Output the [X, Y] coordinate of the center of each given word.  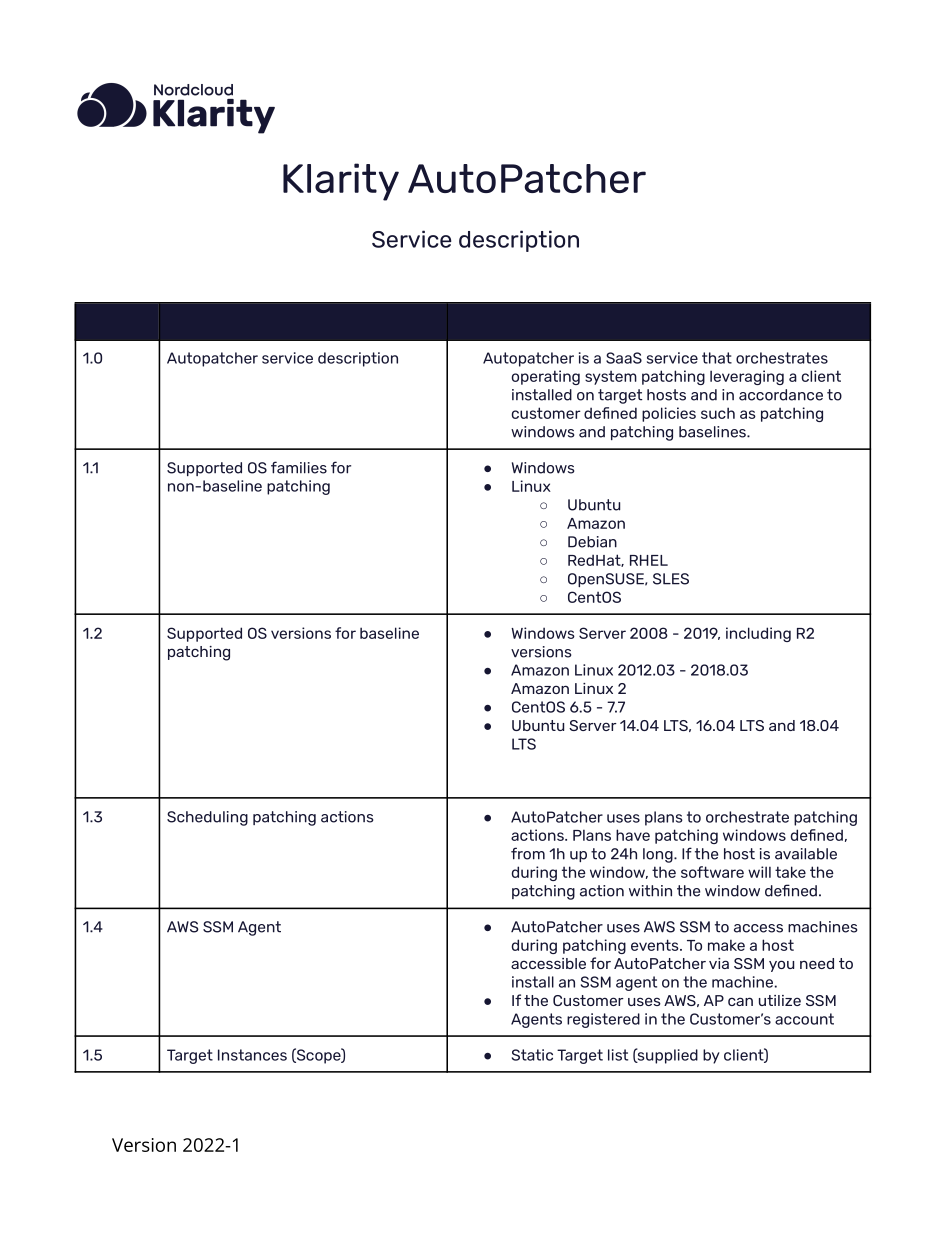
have [633, 835]
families [299, 467]
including [758, 634]
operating [546, 377]
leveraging [747, 377]
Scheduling [207, 818]
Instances [252, 1055]
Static [532, 1055]
